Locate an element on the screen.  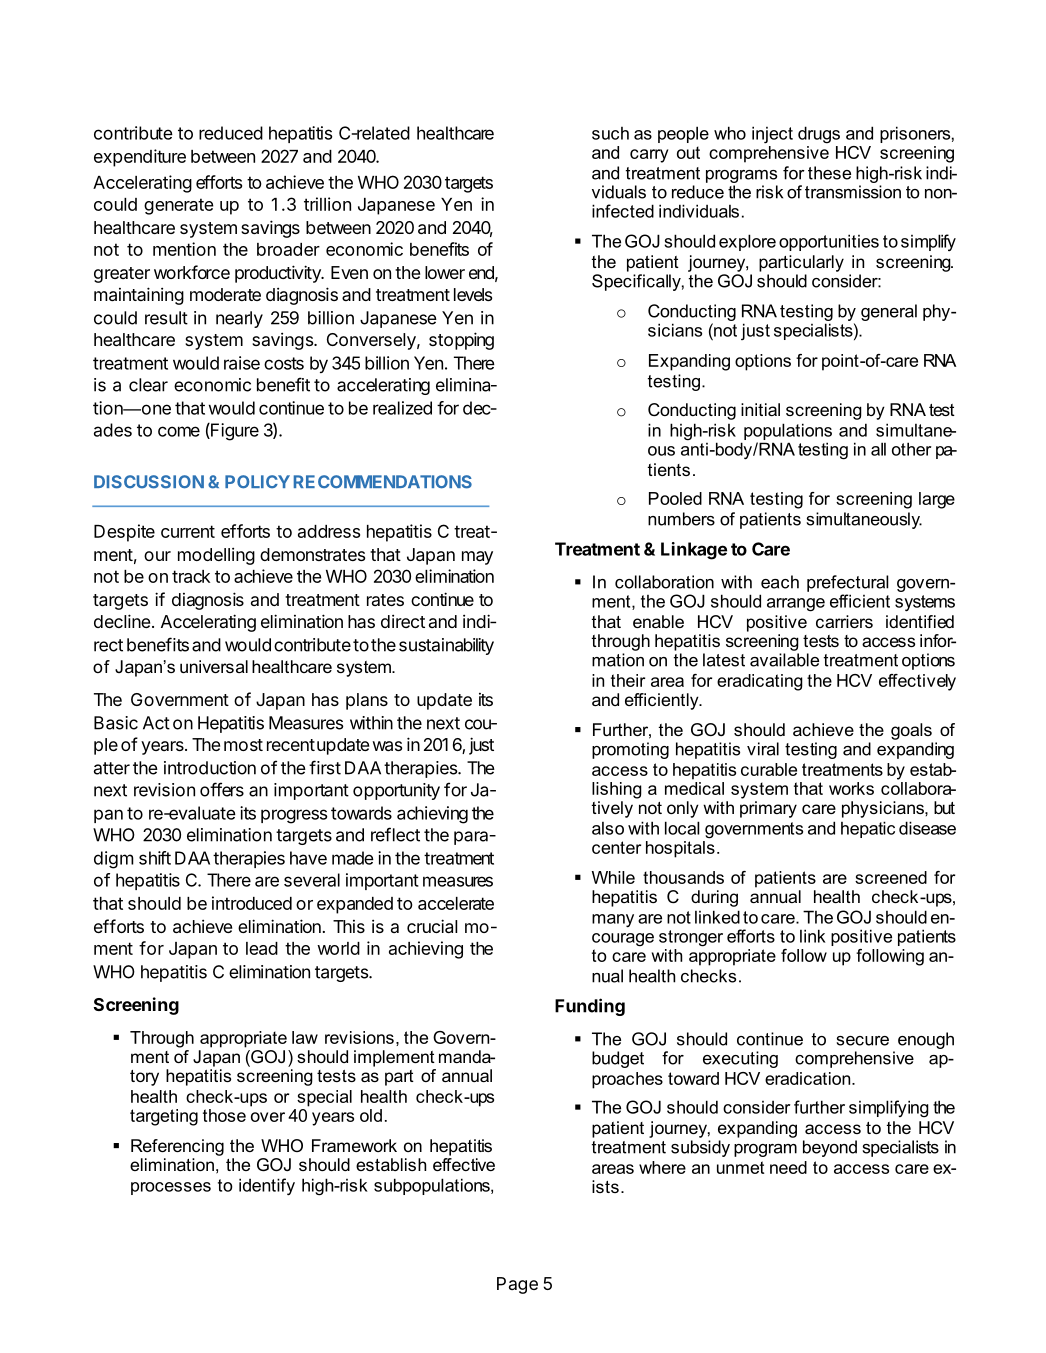
hepatic is located at coordinates (868, 829).
